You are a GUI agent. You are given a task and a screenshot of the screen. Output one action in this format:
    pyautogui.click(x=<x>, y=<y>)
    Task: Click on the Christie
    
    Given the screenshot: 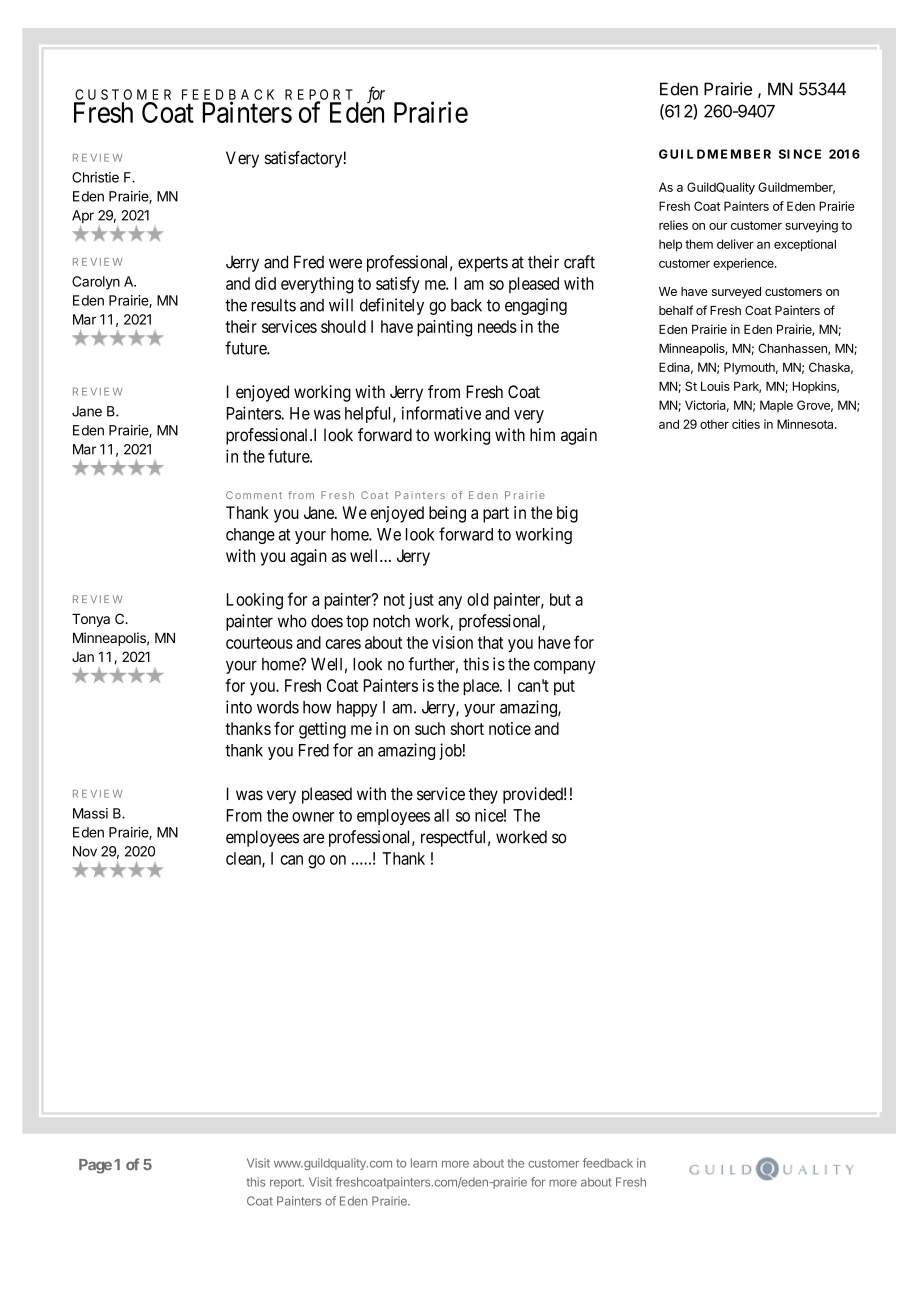 What is the action you would take?
    pyautogui.click(x=95, y=177)
